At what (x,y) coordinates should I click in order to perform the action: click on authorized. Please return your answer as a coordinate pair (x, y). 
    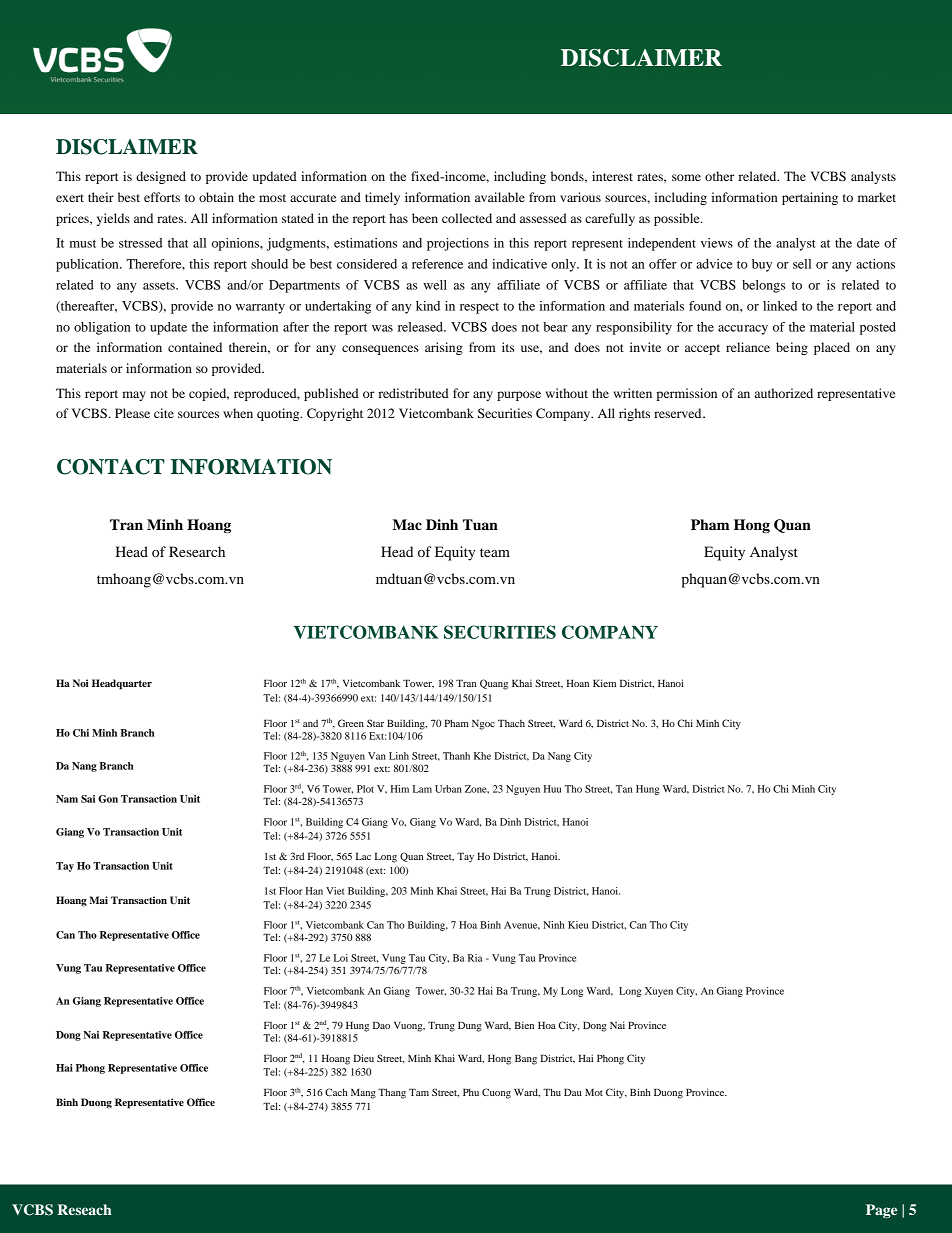
    Looking at the image, I should click on (784, 393).
